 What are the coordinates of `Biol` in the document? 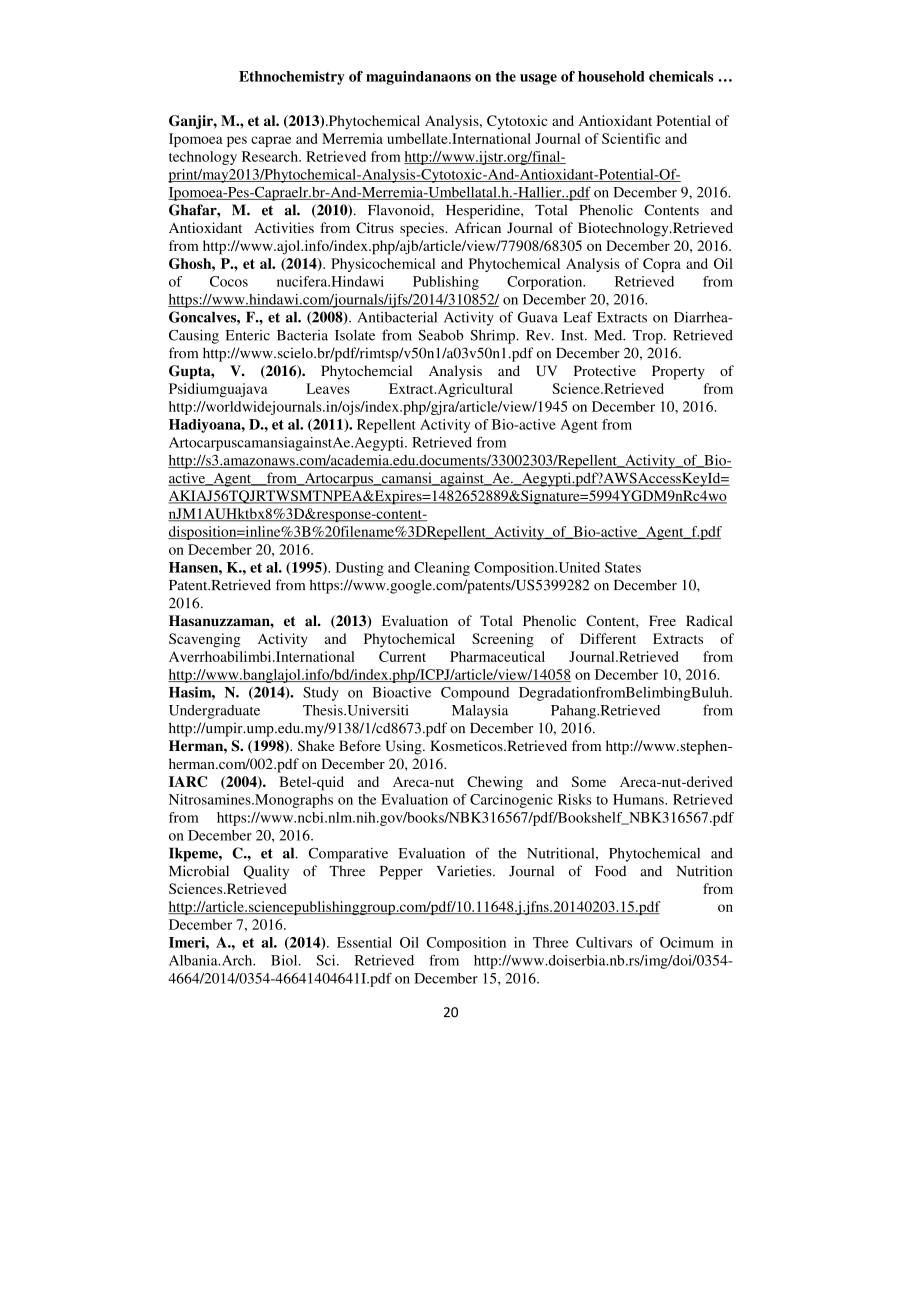 It's located at (285, 960).
